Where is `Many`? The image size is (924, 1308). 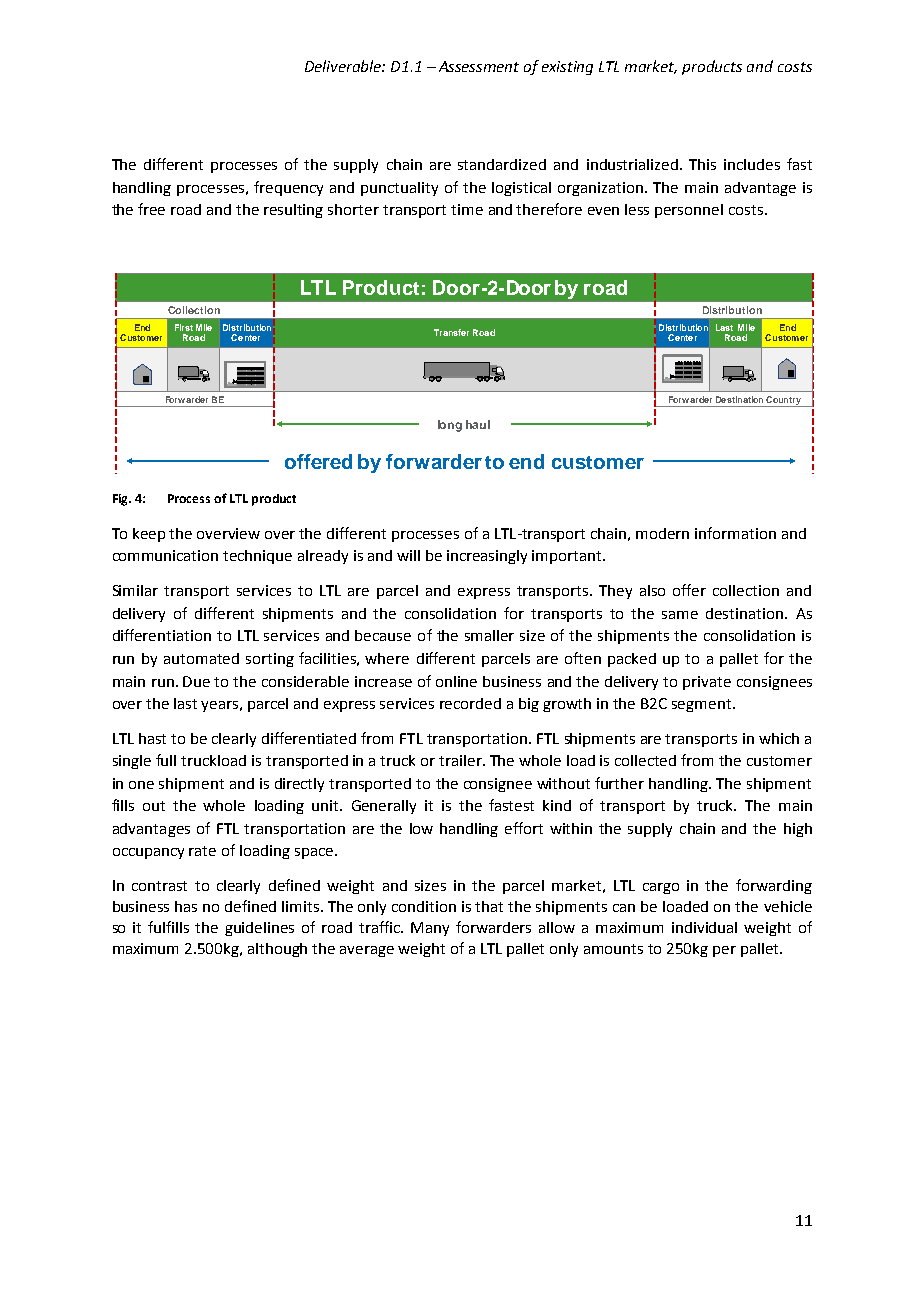 Many is located at coordinates (430, 929).
